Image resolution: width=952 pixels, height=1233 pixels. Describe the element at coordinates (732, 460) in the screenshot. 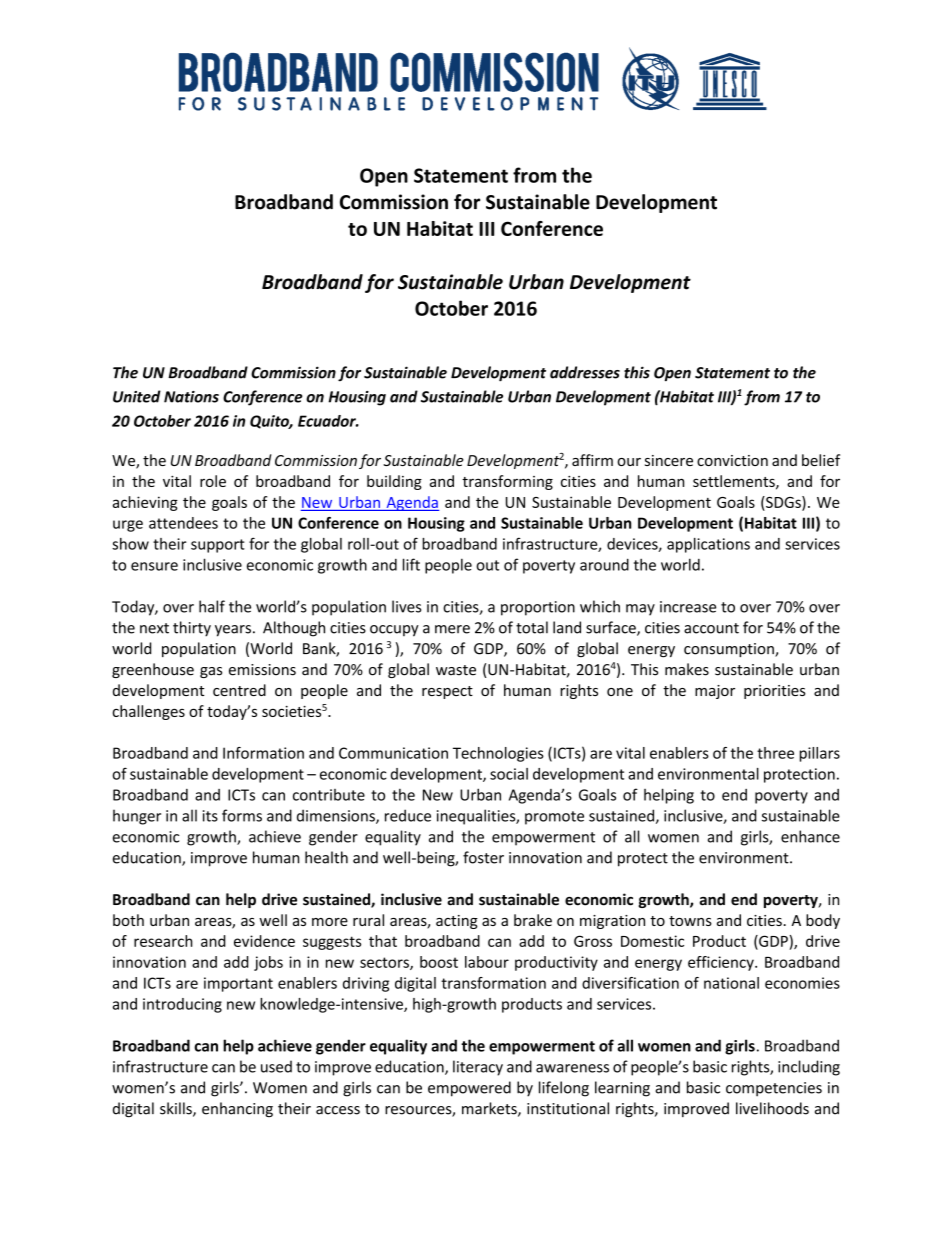

I see `conviction` at that location.
